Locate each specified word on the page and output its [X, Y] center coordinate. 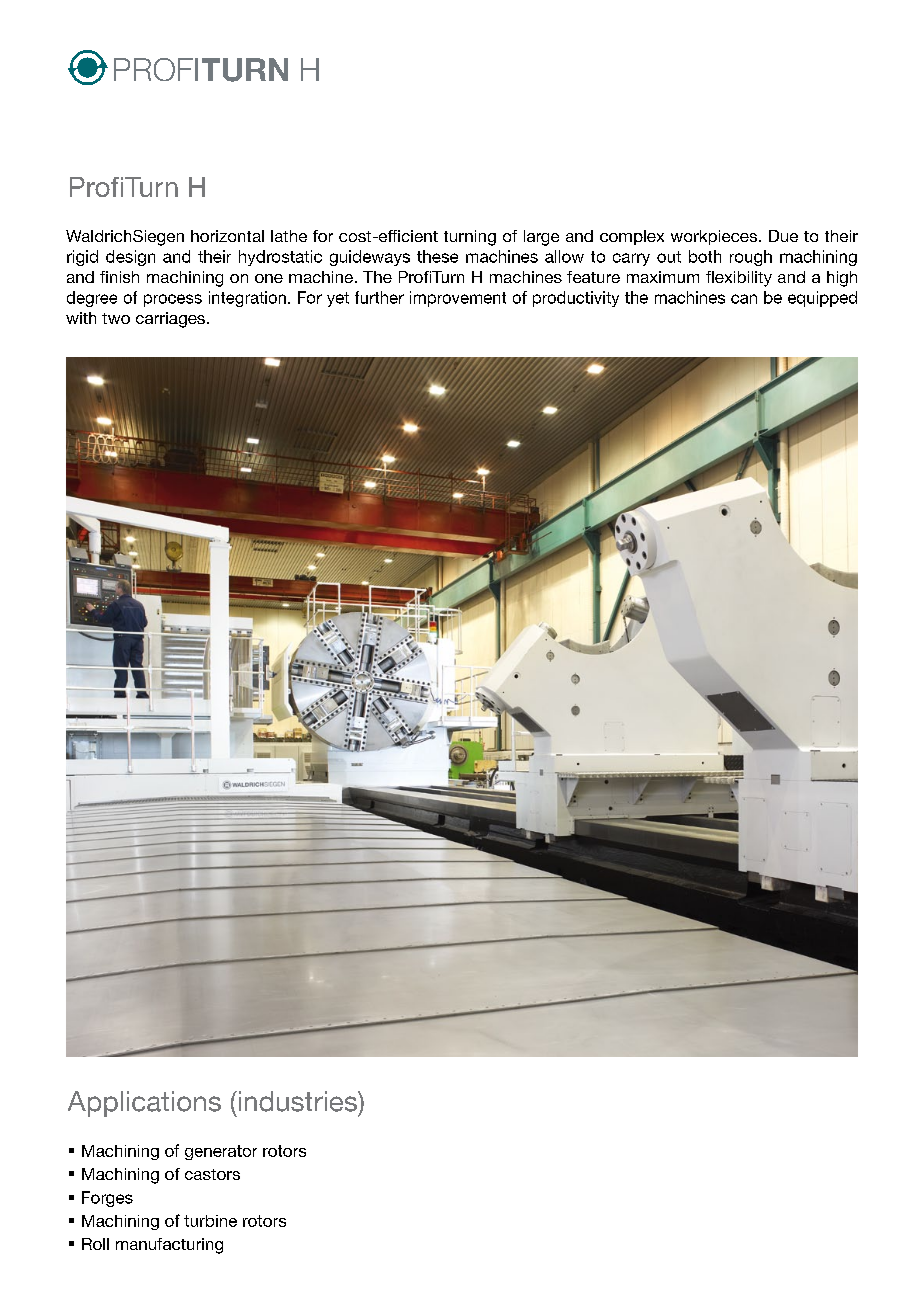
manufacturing [169, 1246]
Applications [144, 1104]
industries [297, 1101]
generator [221, 1152]
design [130, 258]
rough [751, 258]
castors [212, 1174]
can [744, 299]
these [437, 256]
